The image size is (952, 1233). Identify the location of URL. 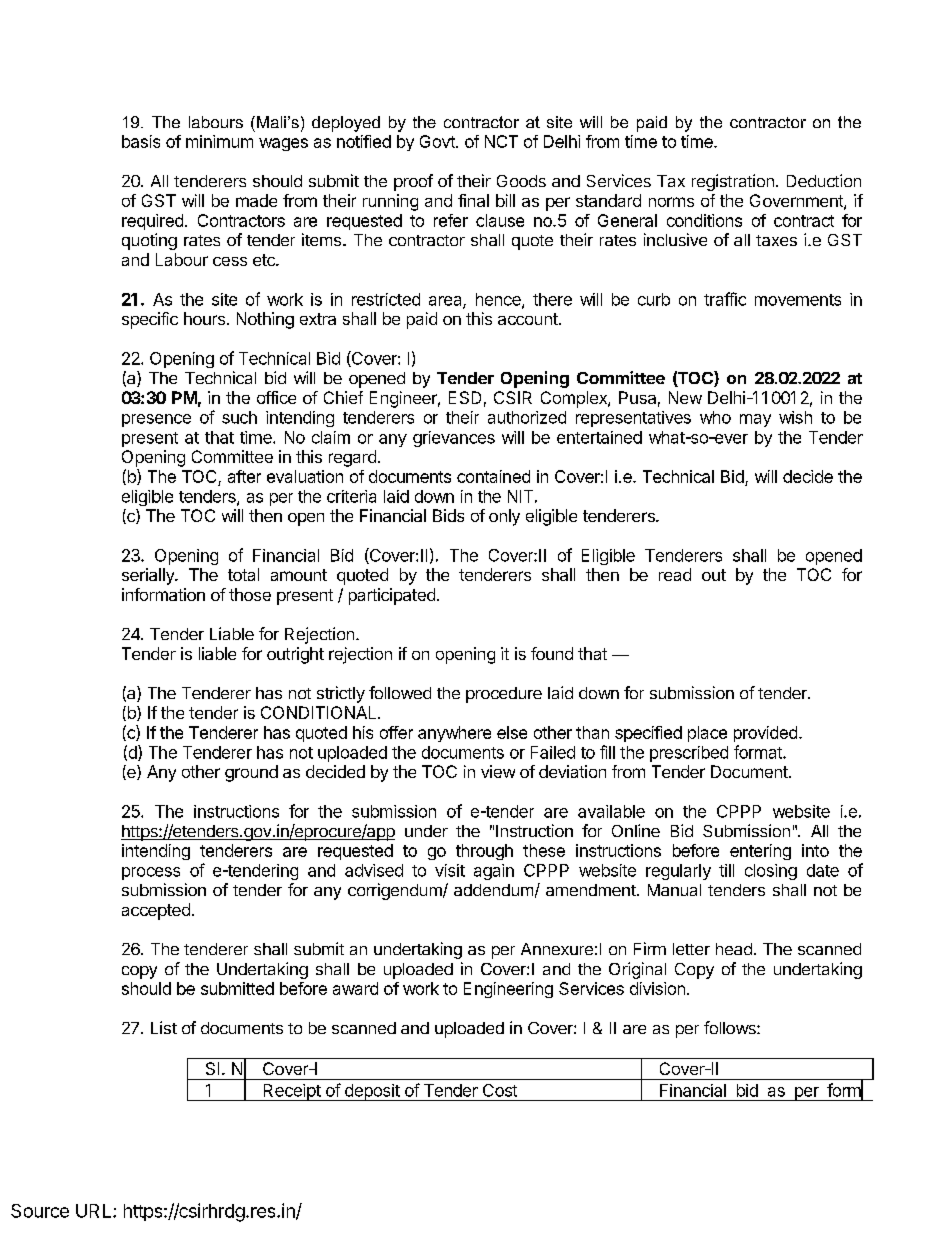
(95, 1211).
